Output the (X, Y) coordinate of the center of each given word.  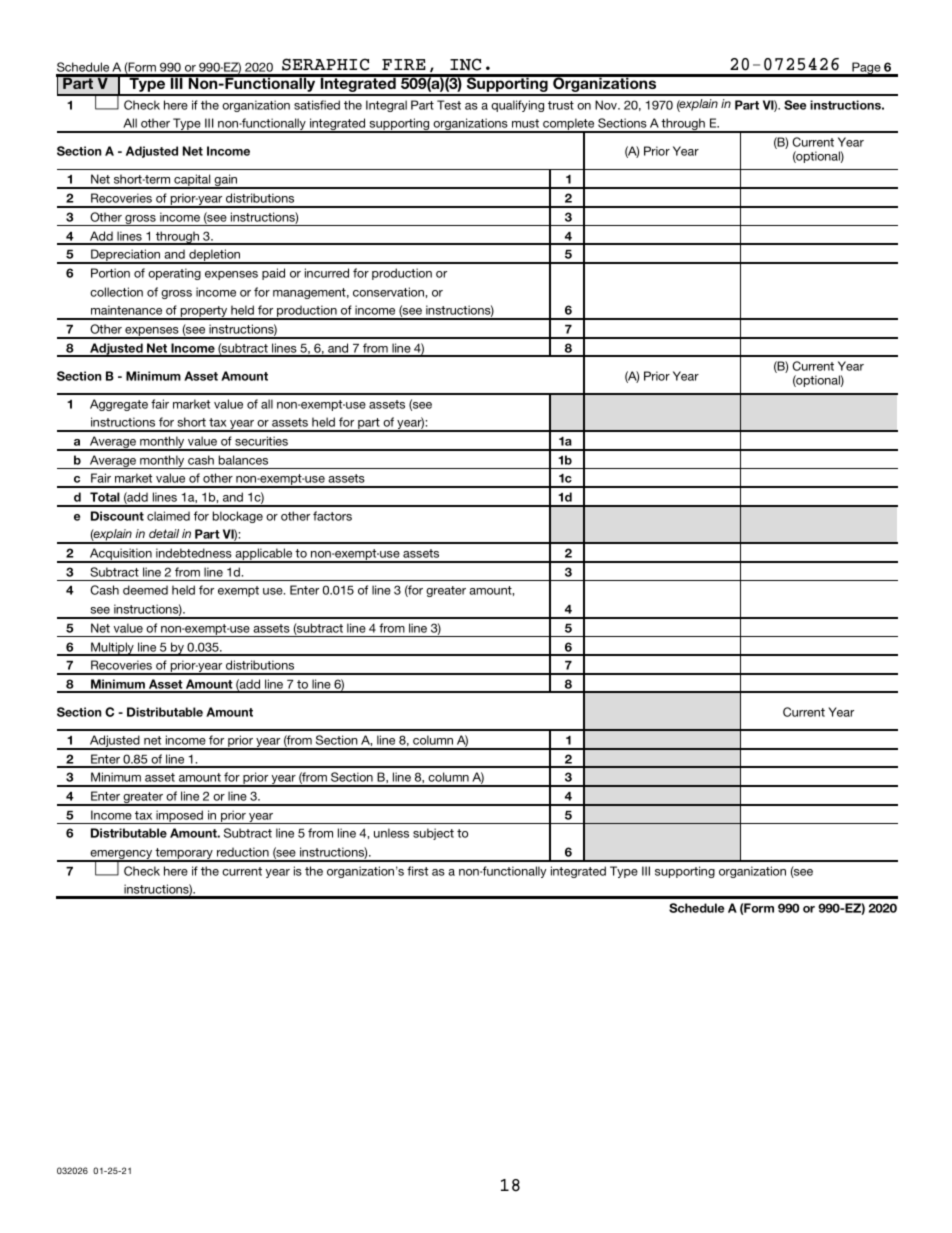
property (204, 313)
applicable (264, 555)
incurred (327, 273)
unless (391, 833)
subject (433, 834)
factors (332, 516)
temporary (184, 855)
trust (561, 105)
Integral (386, 106)
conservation (389, 292)
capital (192, 181)
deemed (145, 590)
